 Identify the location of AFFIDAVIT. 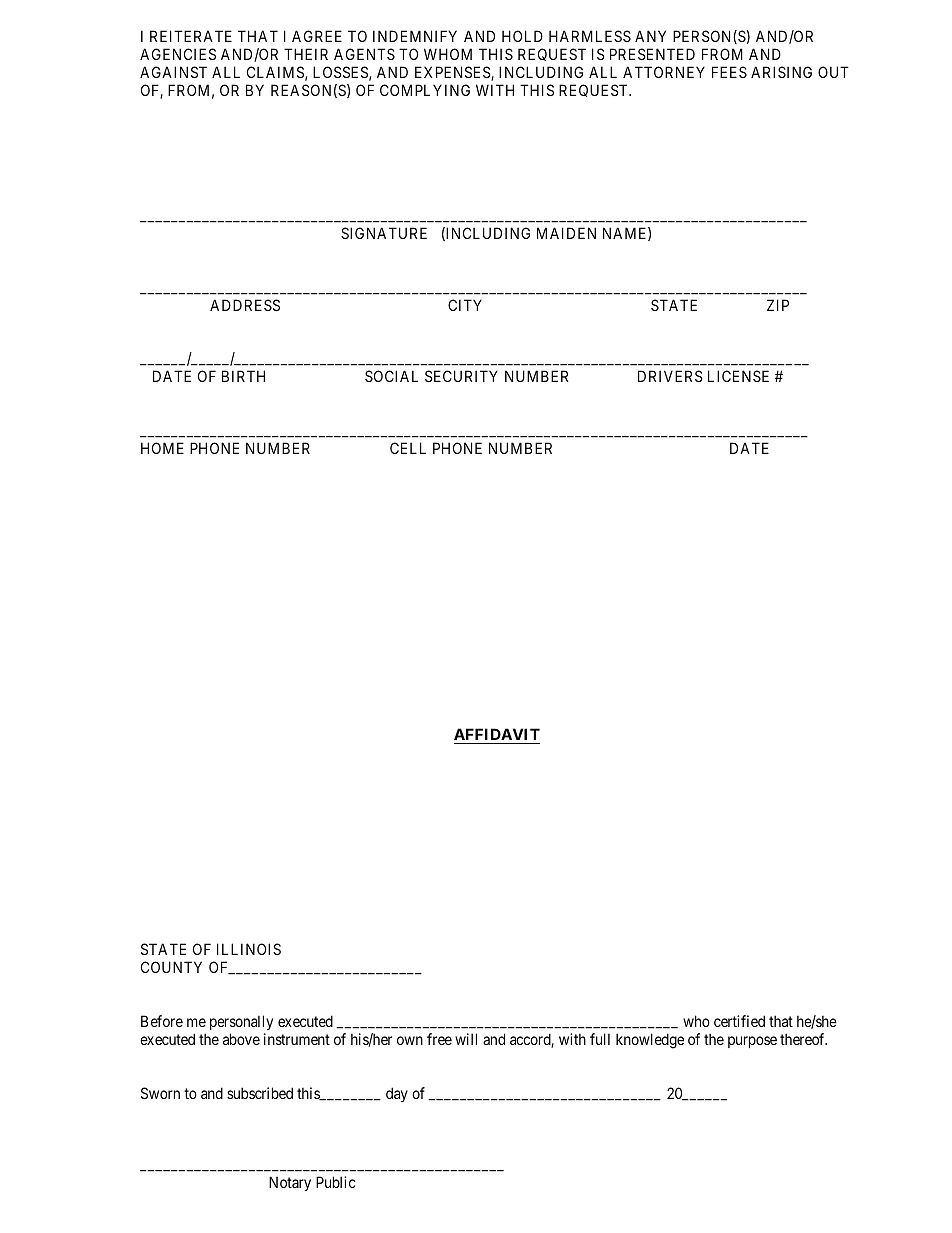
(497, 736).
